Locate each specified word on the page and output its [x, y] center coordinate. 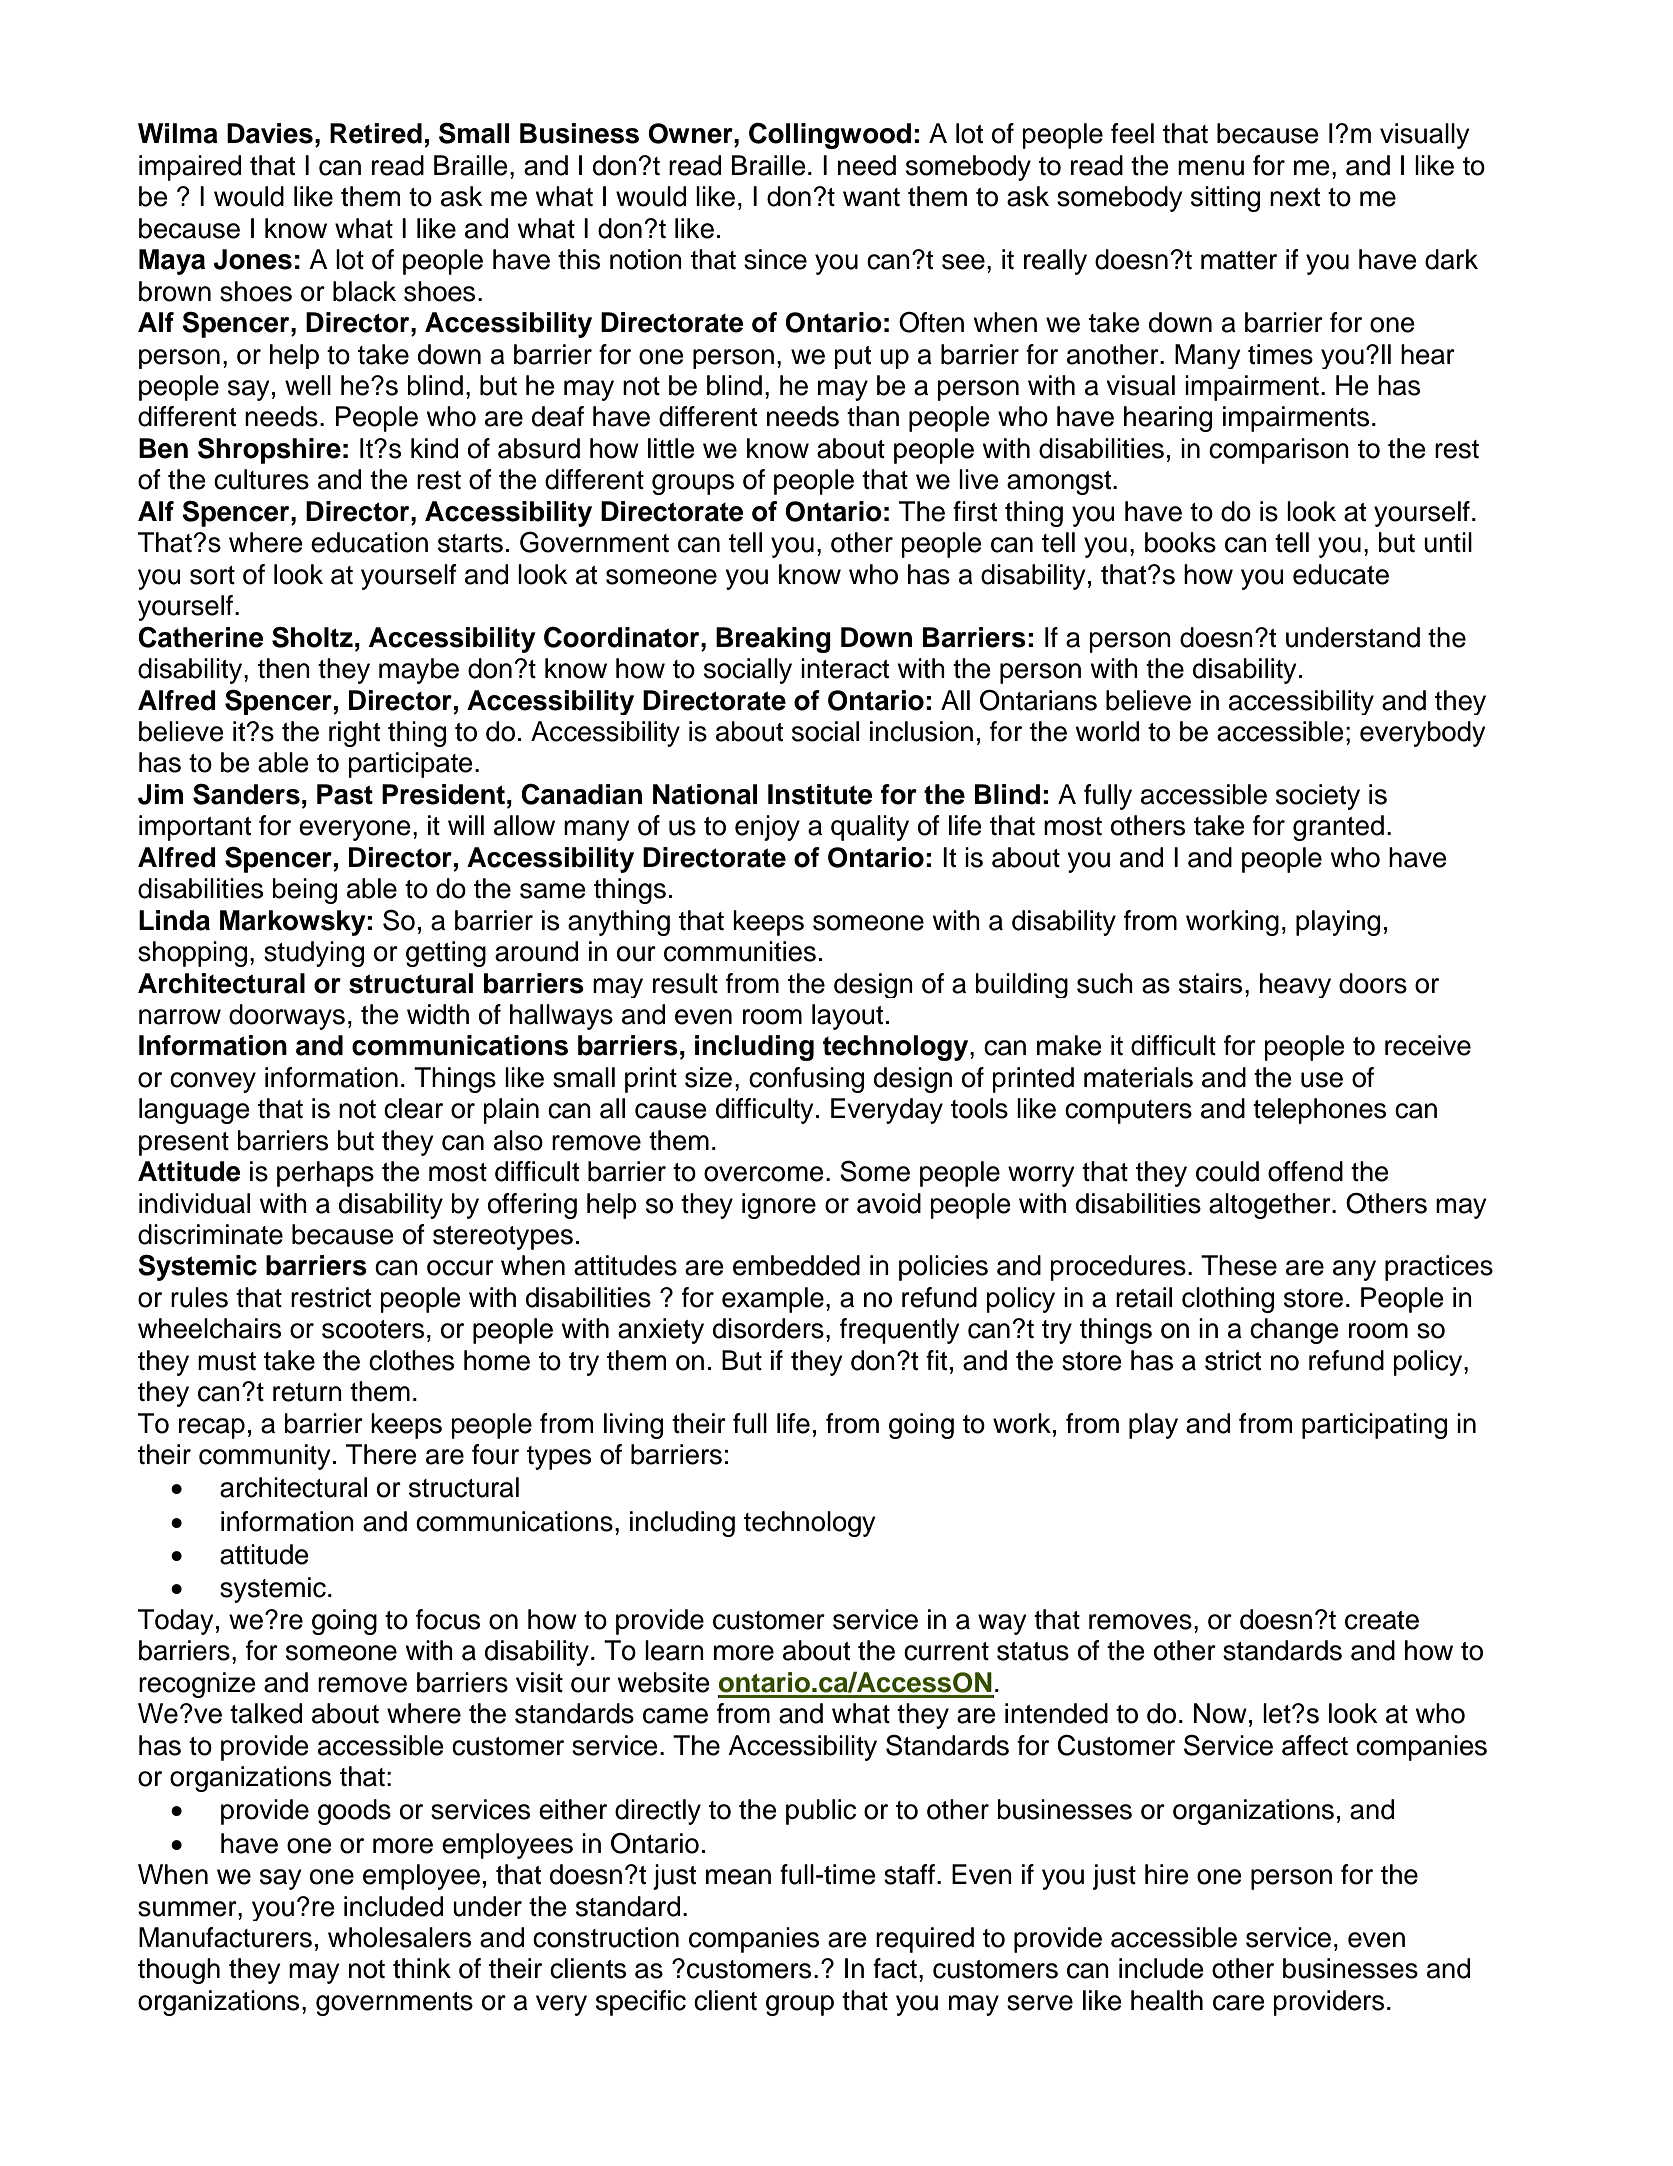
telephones [1319, 1111]
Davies [270, 133]
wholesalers [399, 1937]
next [1295, 197]
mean [738, 1877]
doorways [287, 1017]
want [871, 197]
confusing [806, 1080]
